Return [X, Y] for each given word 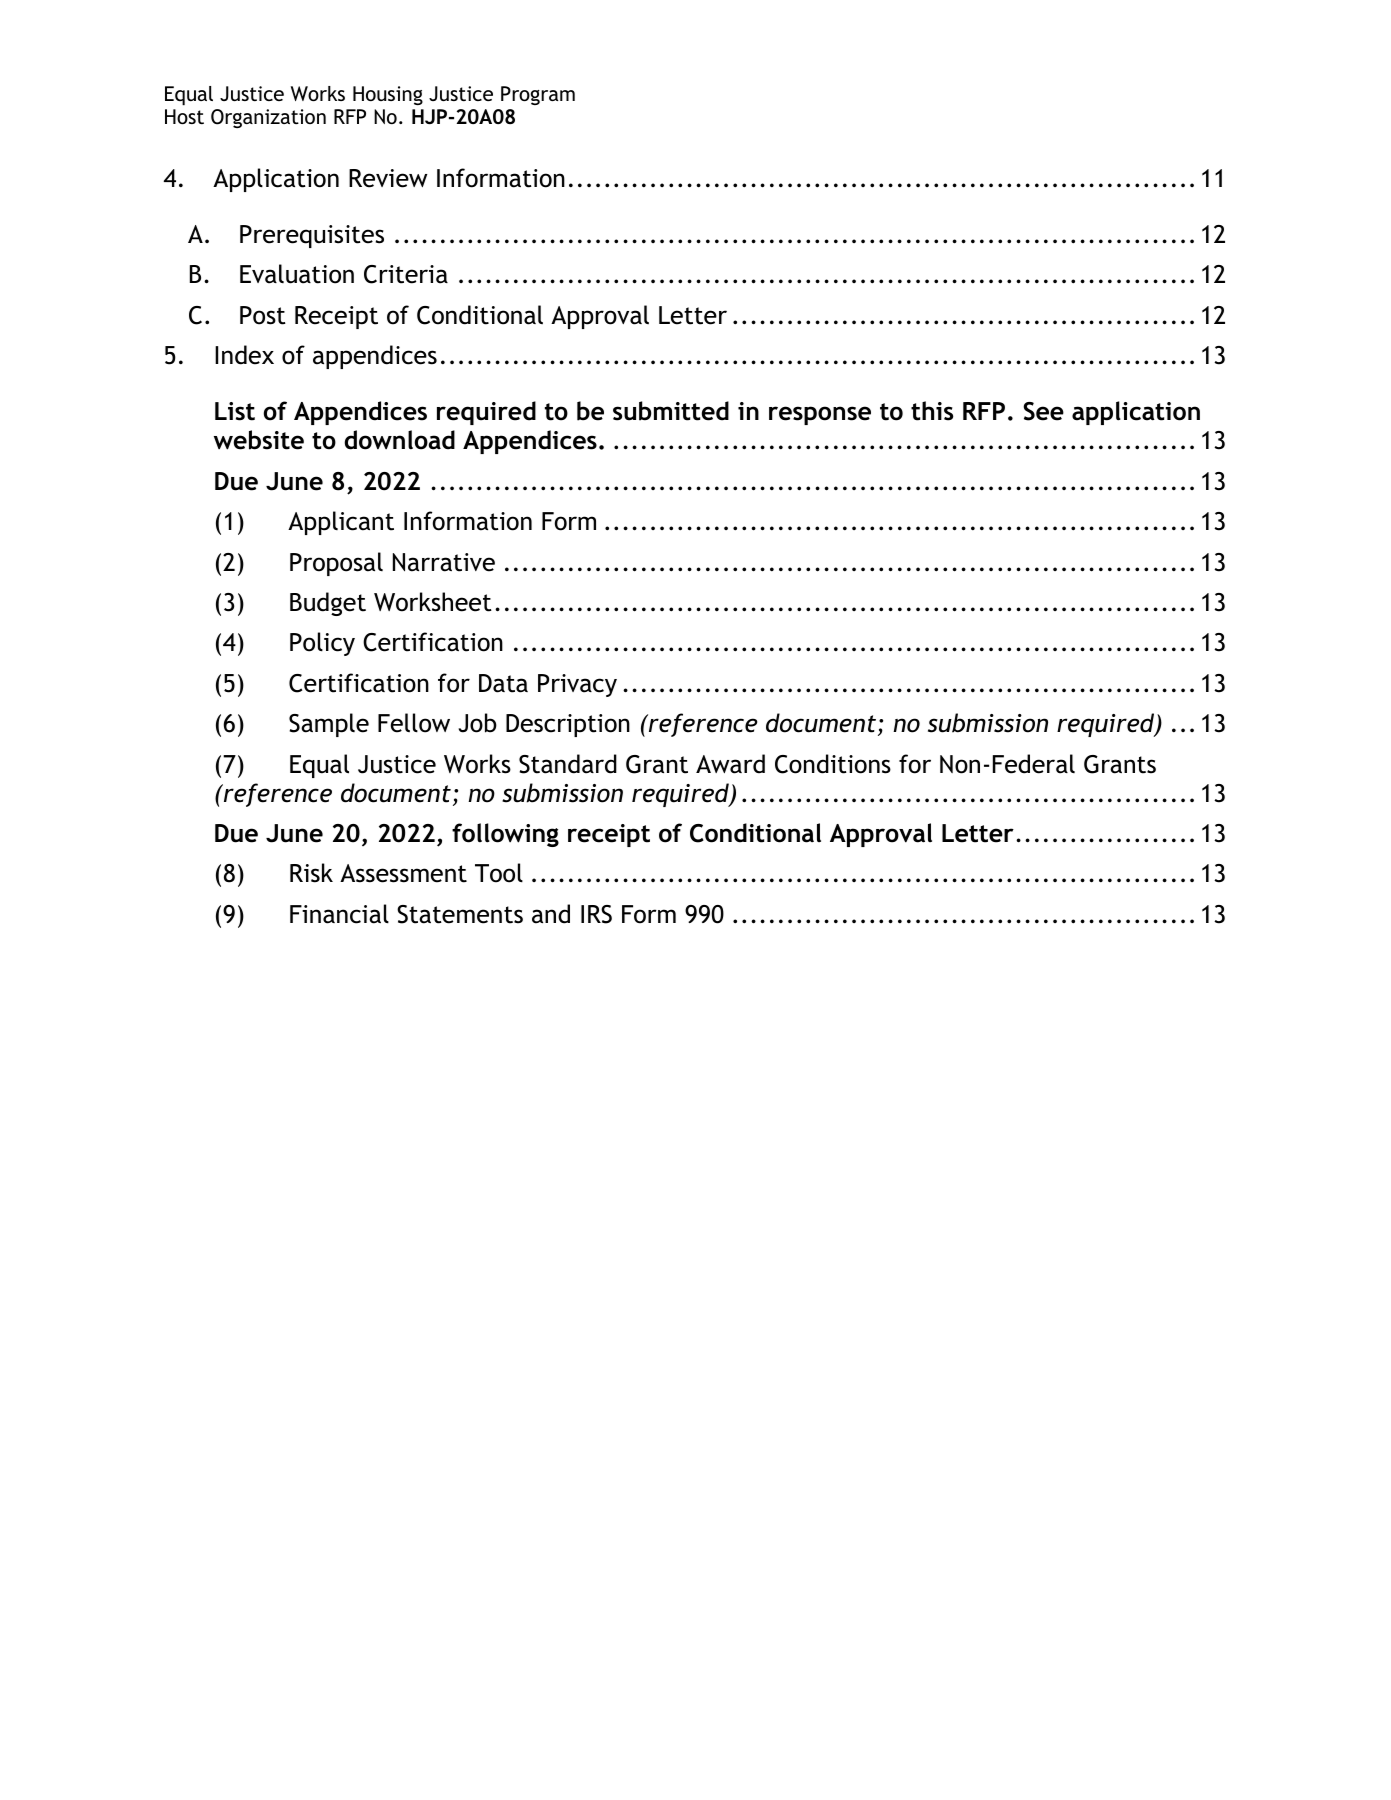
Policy [322, 644]
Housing [388, 95]
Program [538, 95]
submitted [671, 411]
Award [730, 764]
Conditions [833, 764]
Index [244, 355]
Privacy [577, 685]
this [932, 411]
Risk [311, 873]
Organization [268, 118]
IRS [596, 914]
